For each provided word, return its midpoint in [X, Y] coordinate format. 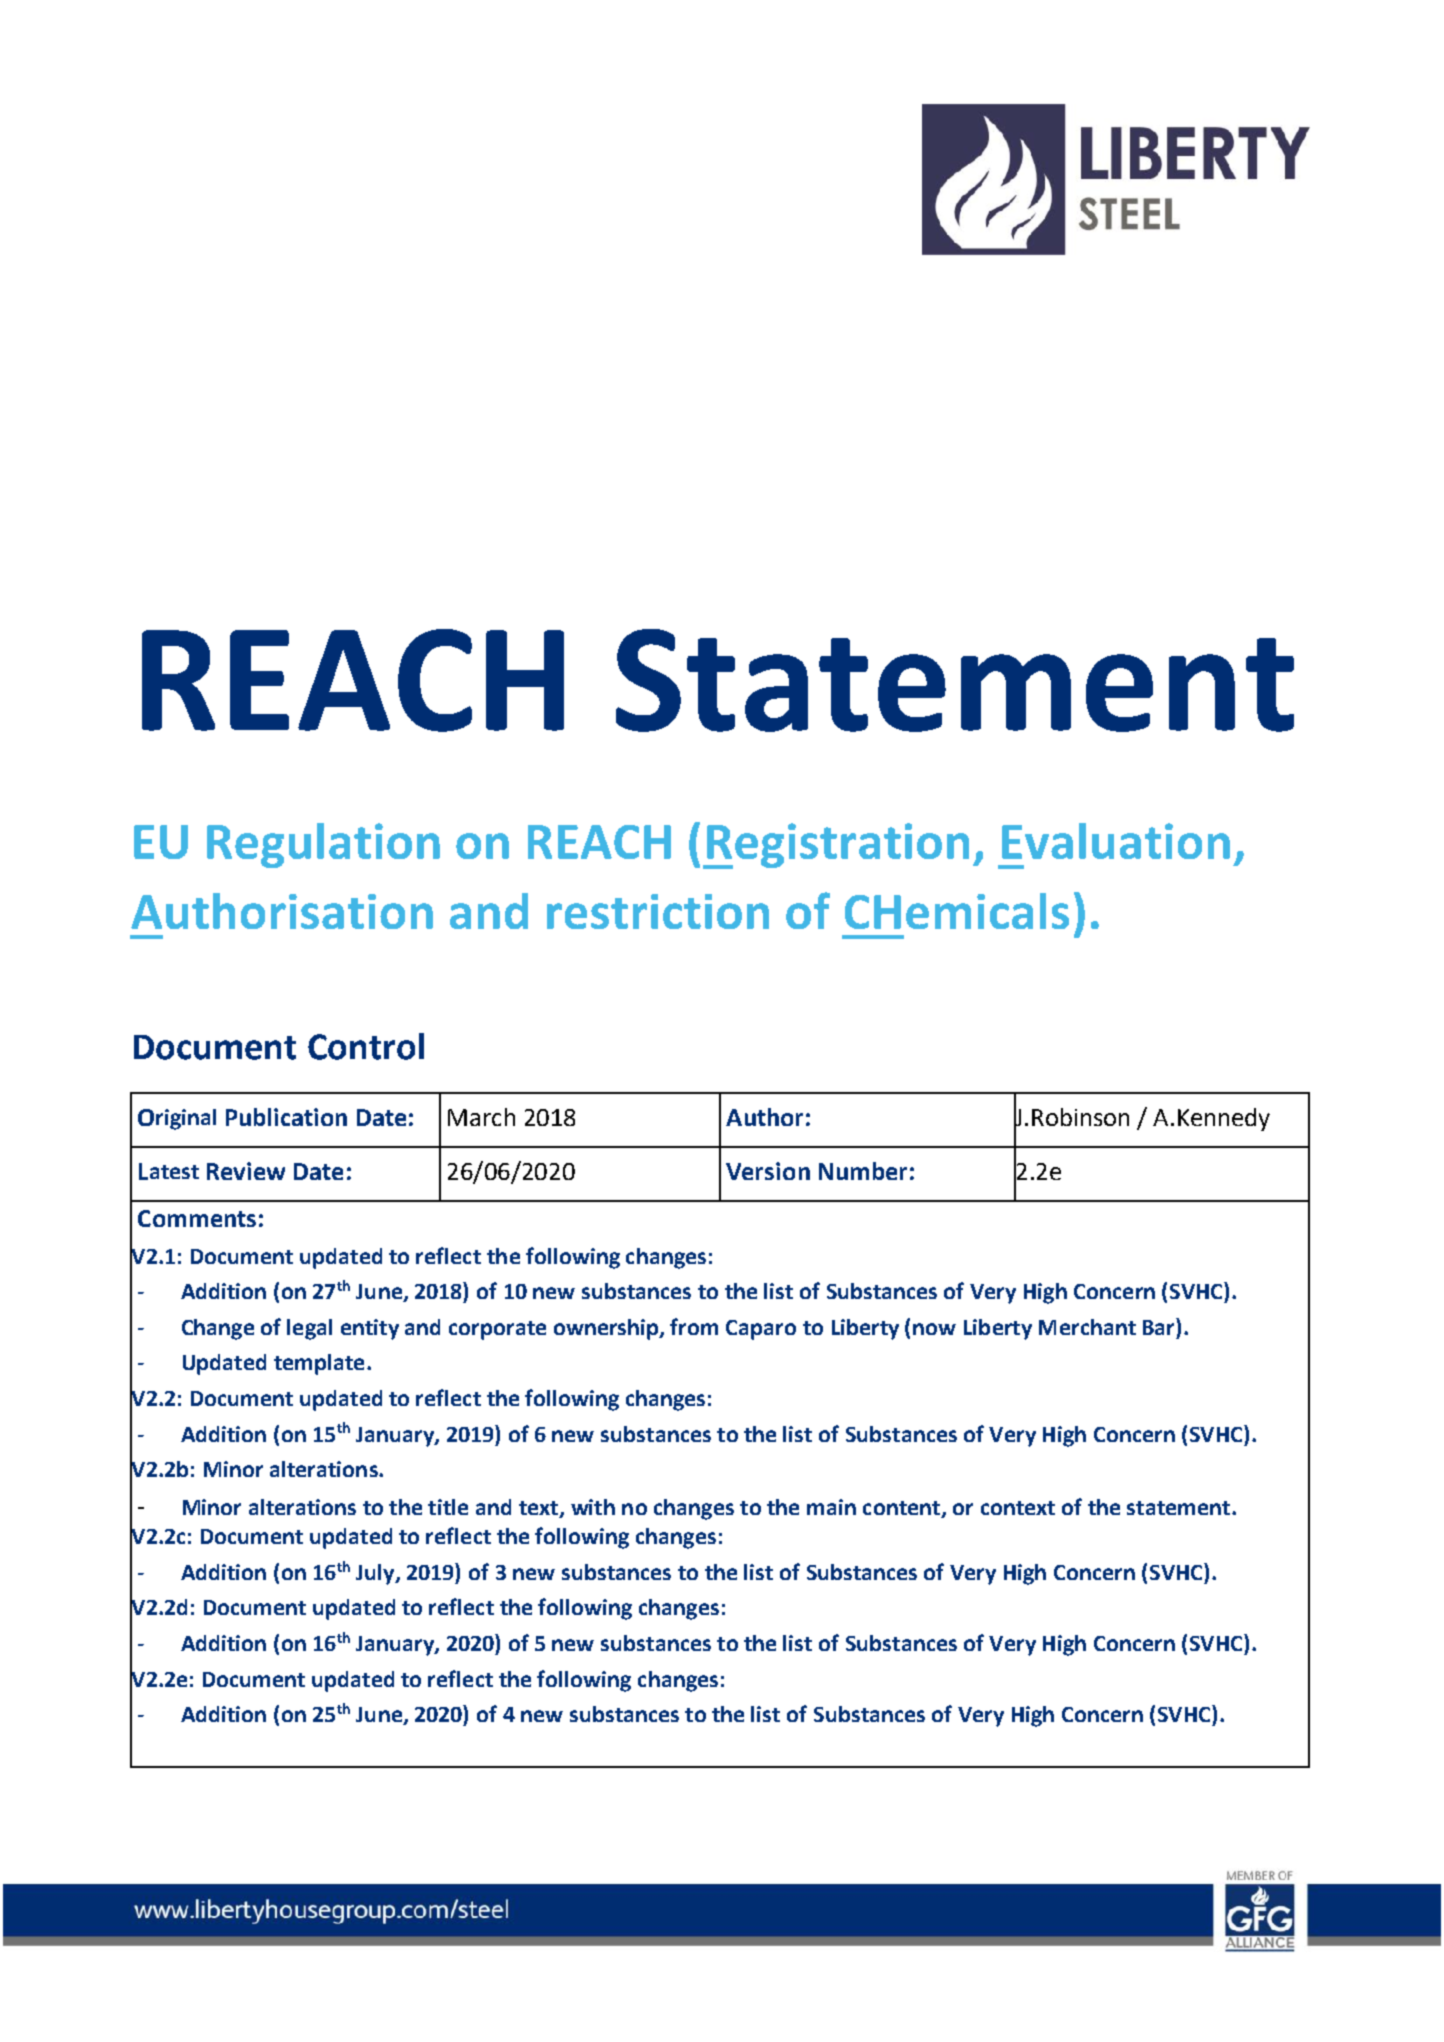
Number [863, 1171]
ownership [607, 1329]
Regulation [323, 845]
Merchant [1087, 1327]
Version [768, 1171]
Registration [837, 846]
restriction [658, 911]
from [694, 1326]
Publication [286, 1117]
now [934, 1329]
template [319, 1364]
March [481, 1117]
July [376, 1574]
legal [309, 1329]
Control [366, 1046]
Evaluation [1116, 841]
